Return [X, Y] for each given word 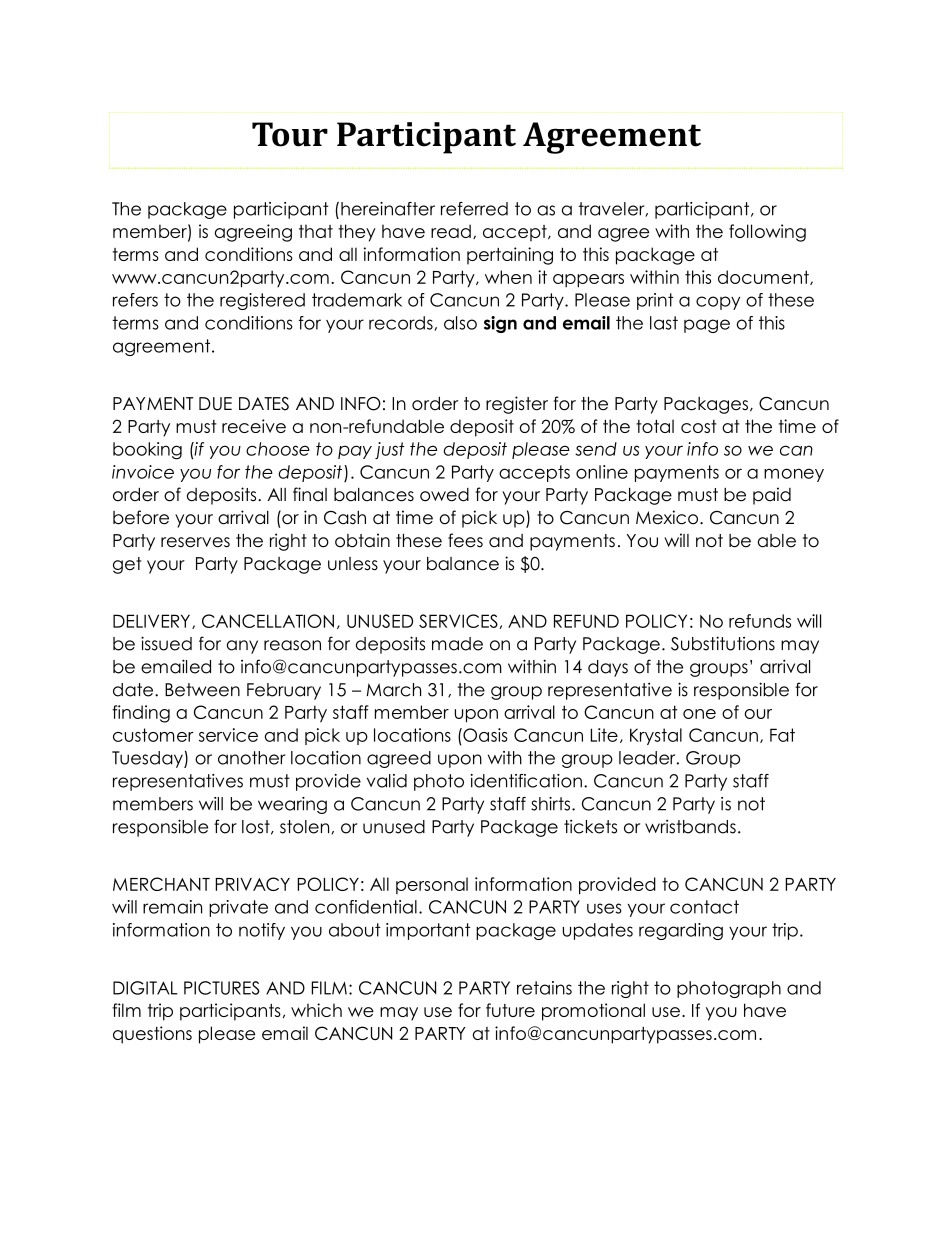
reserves [195, 542]
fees [465, 540]
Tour [290, 134]
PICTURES [222, 988]
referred [474, 209]
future [510, 1010]
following [767, 233]
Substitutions [723, 643]
